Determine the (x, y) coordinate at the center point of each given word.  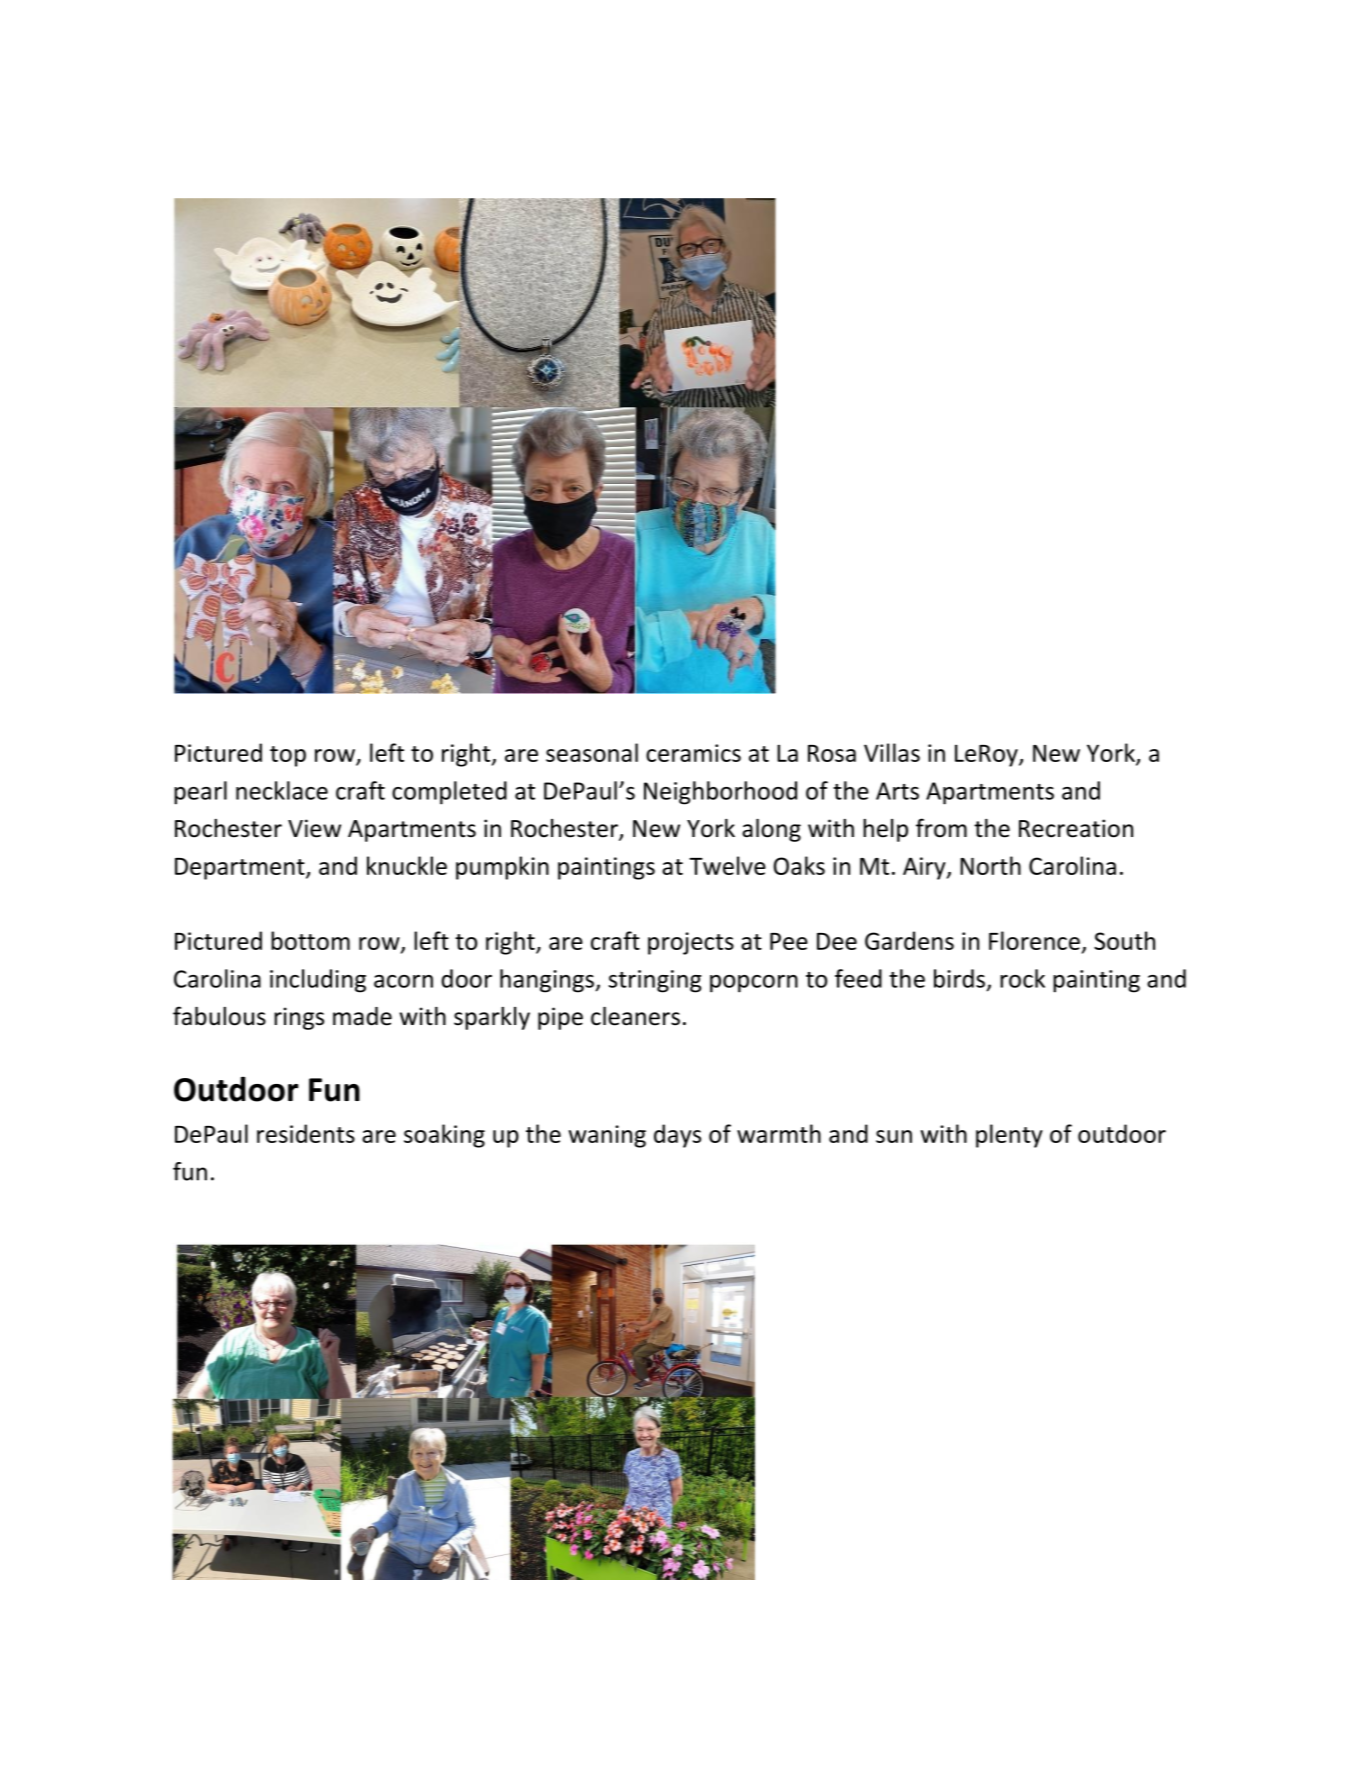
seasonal (592, 752)
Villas (892, 752)
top (288, 756)
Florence (1034, 940)
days (677, 1136)
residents (306, 1133)
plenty (1009, 1136)
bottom (310, 940)
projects (691, 943)
